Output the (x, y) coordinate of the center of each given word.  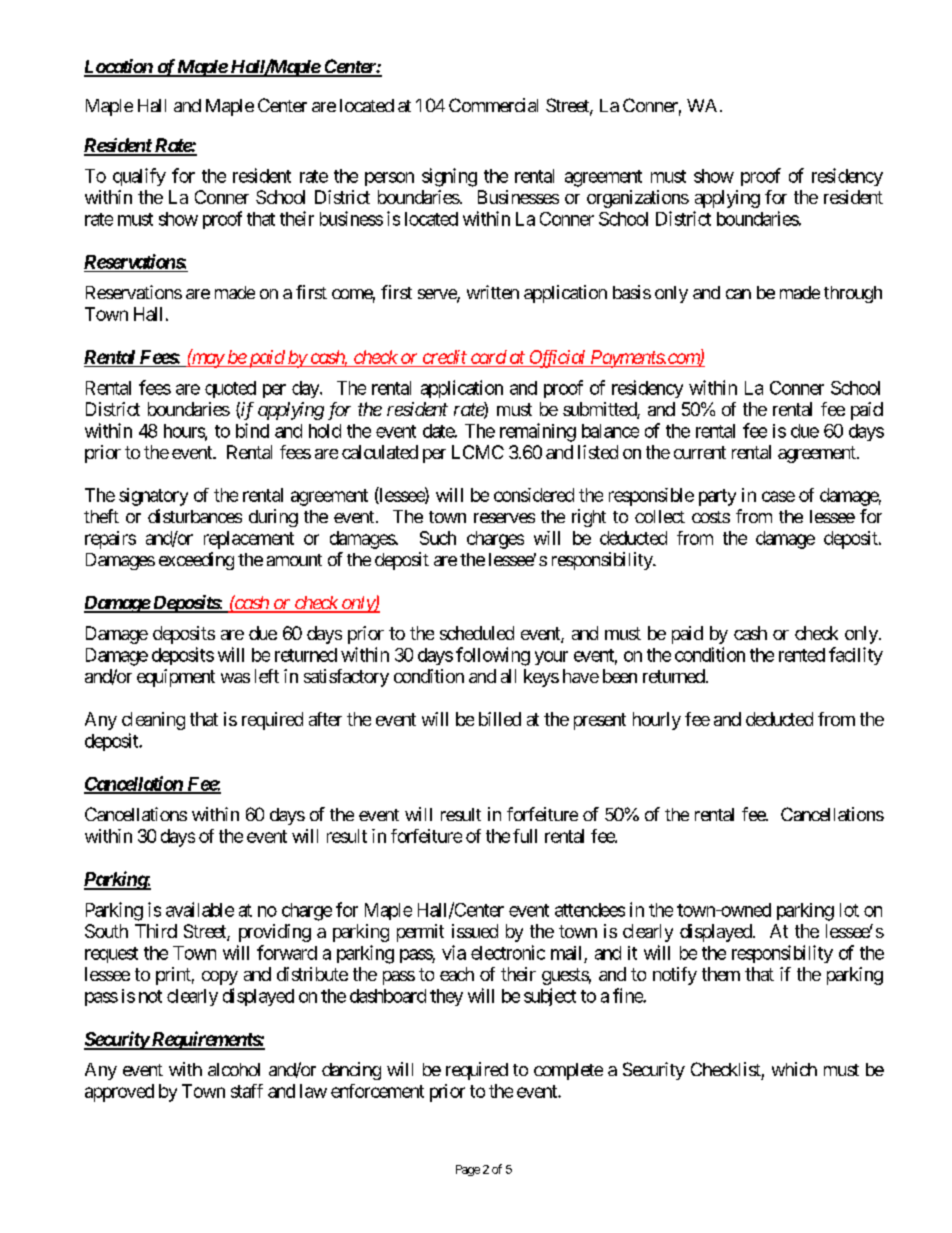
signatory (153, 497)
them (721, 974)
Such (438, 538)
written (493, 292)
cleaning (153, 721)
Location (119, 67)
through (853, 294)
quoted (230, 389)
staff (247, 1091)
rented (802, 655)
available (200, 909)
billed (500, 719)
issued (475, 931)
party (717, 497)
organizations (638, 199)
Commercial (493, 105)
